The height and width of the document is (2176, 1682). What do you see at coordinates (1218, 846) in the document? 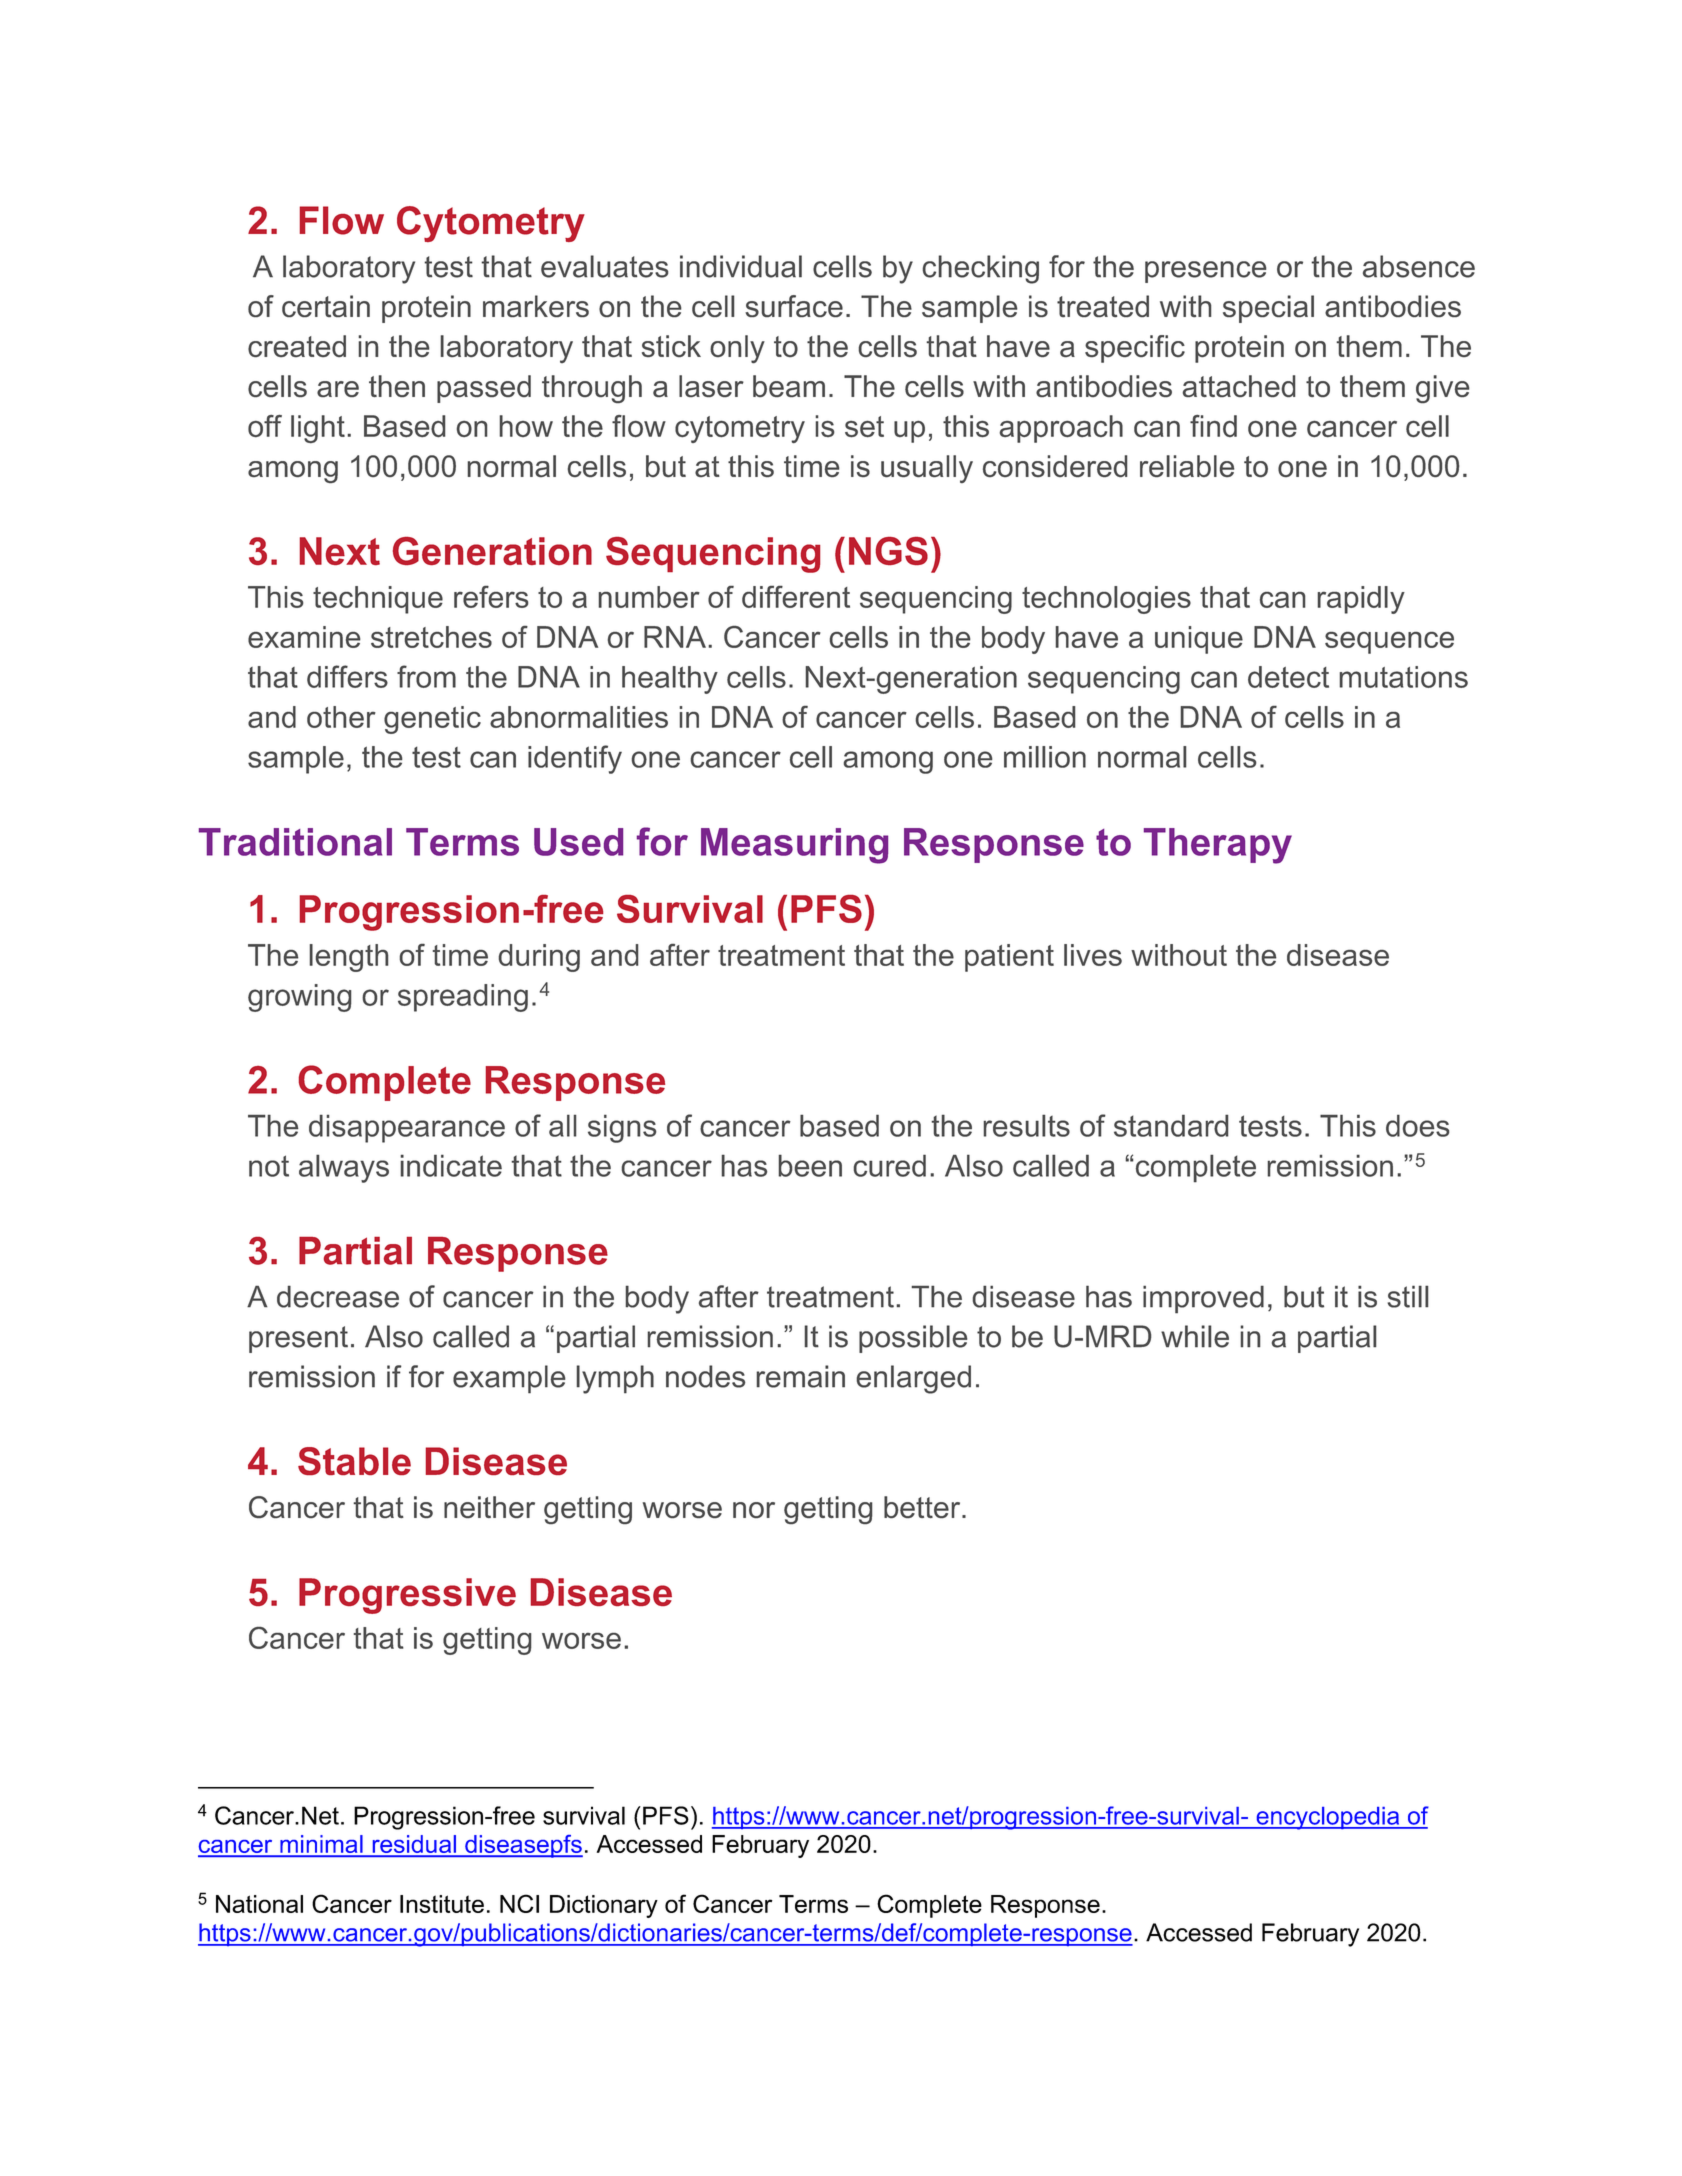
I see `Therapy` at bounding box center [1218, 846].
